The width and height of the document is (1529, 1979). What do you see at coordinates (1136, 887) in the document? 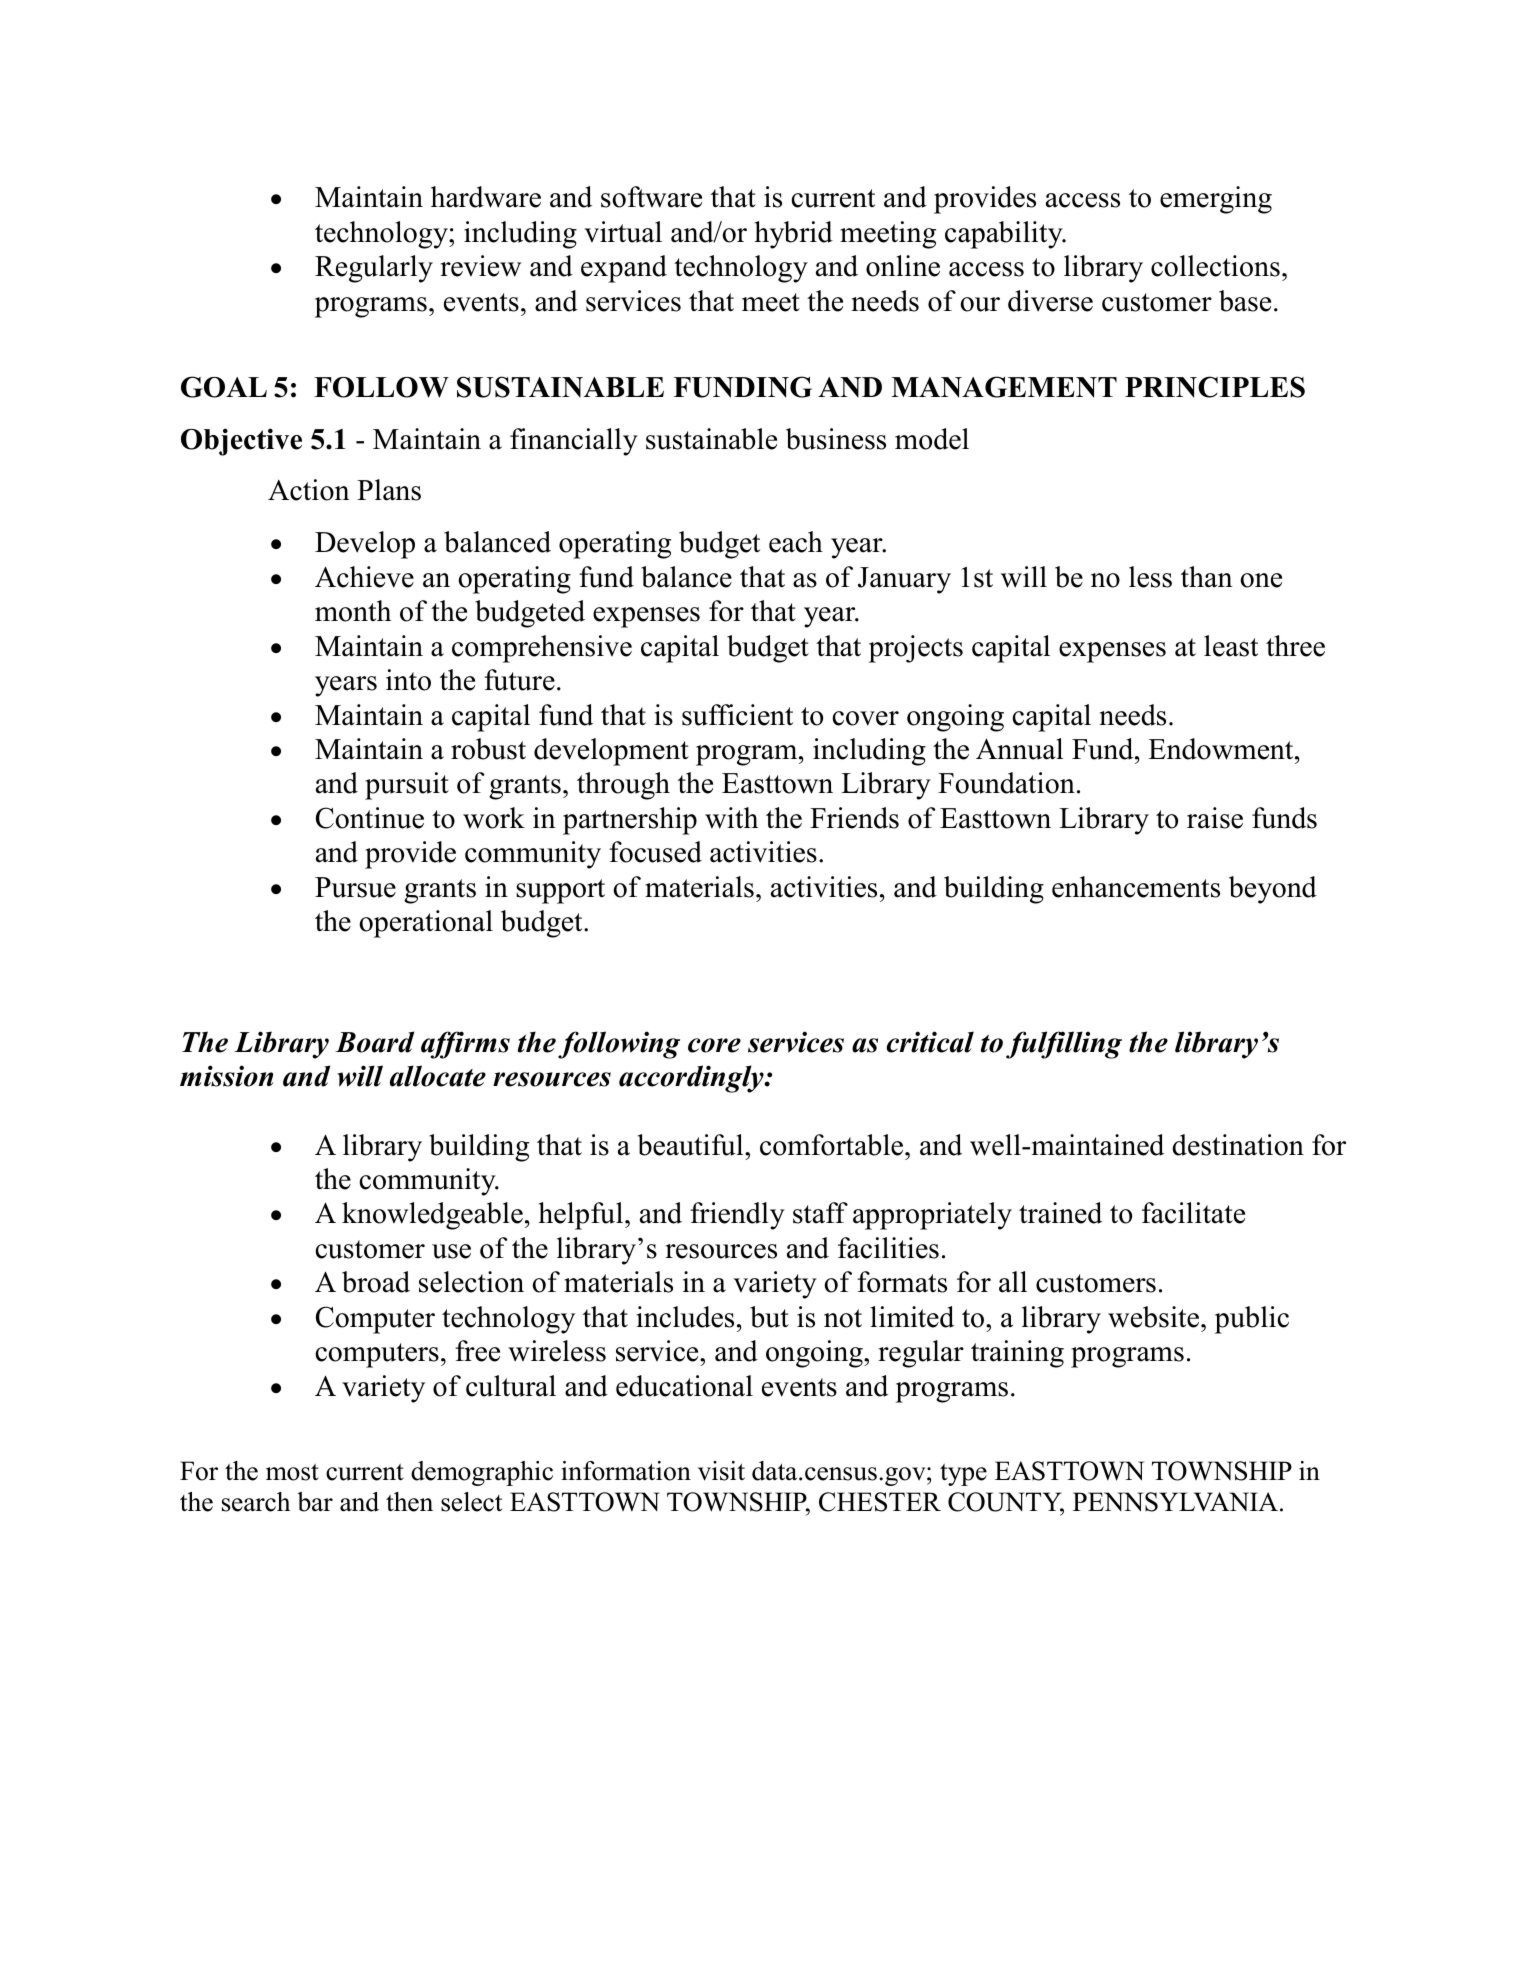
I see `enhancements` at bounding box center [1136, 887].
